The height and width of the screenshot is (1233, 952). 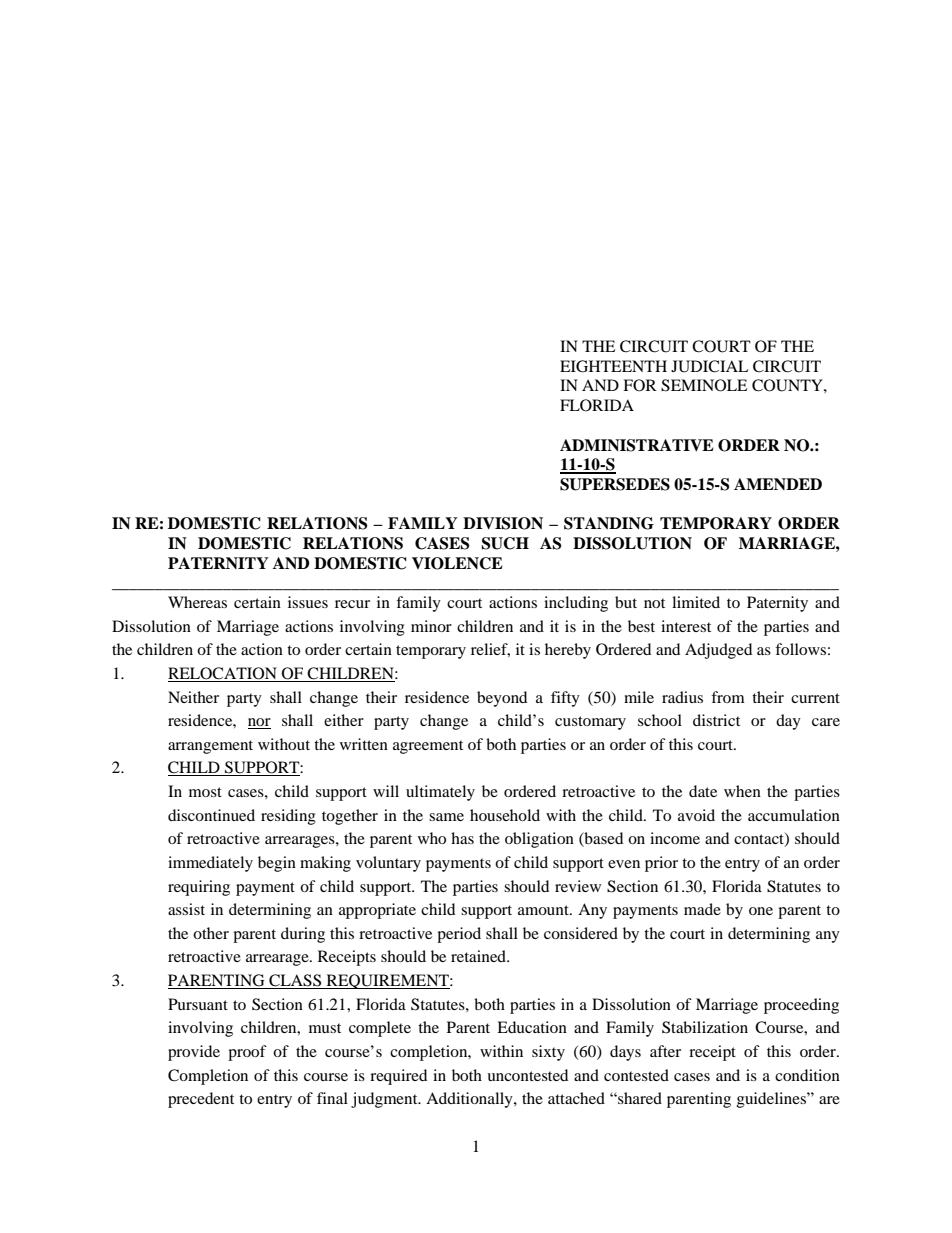 I want to click on district, so click(x=716, y=720).
